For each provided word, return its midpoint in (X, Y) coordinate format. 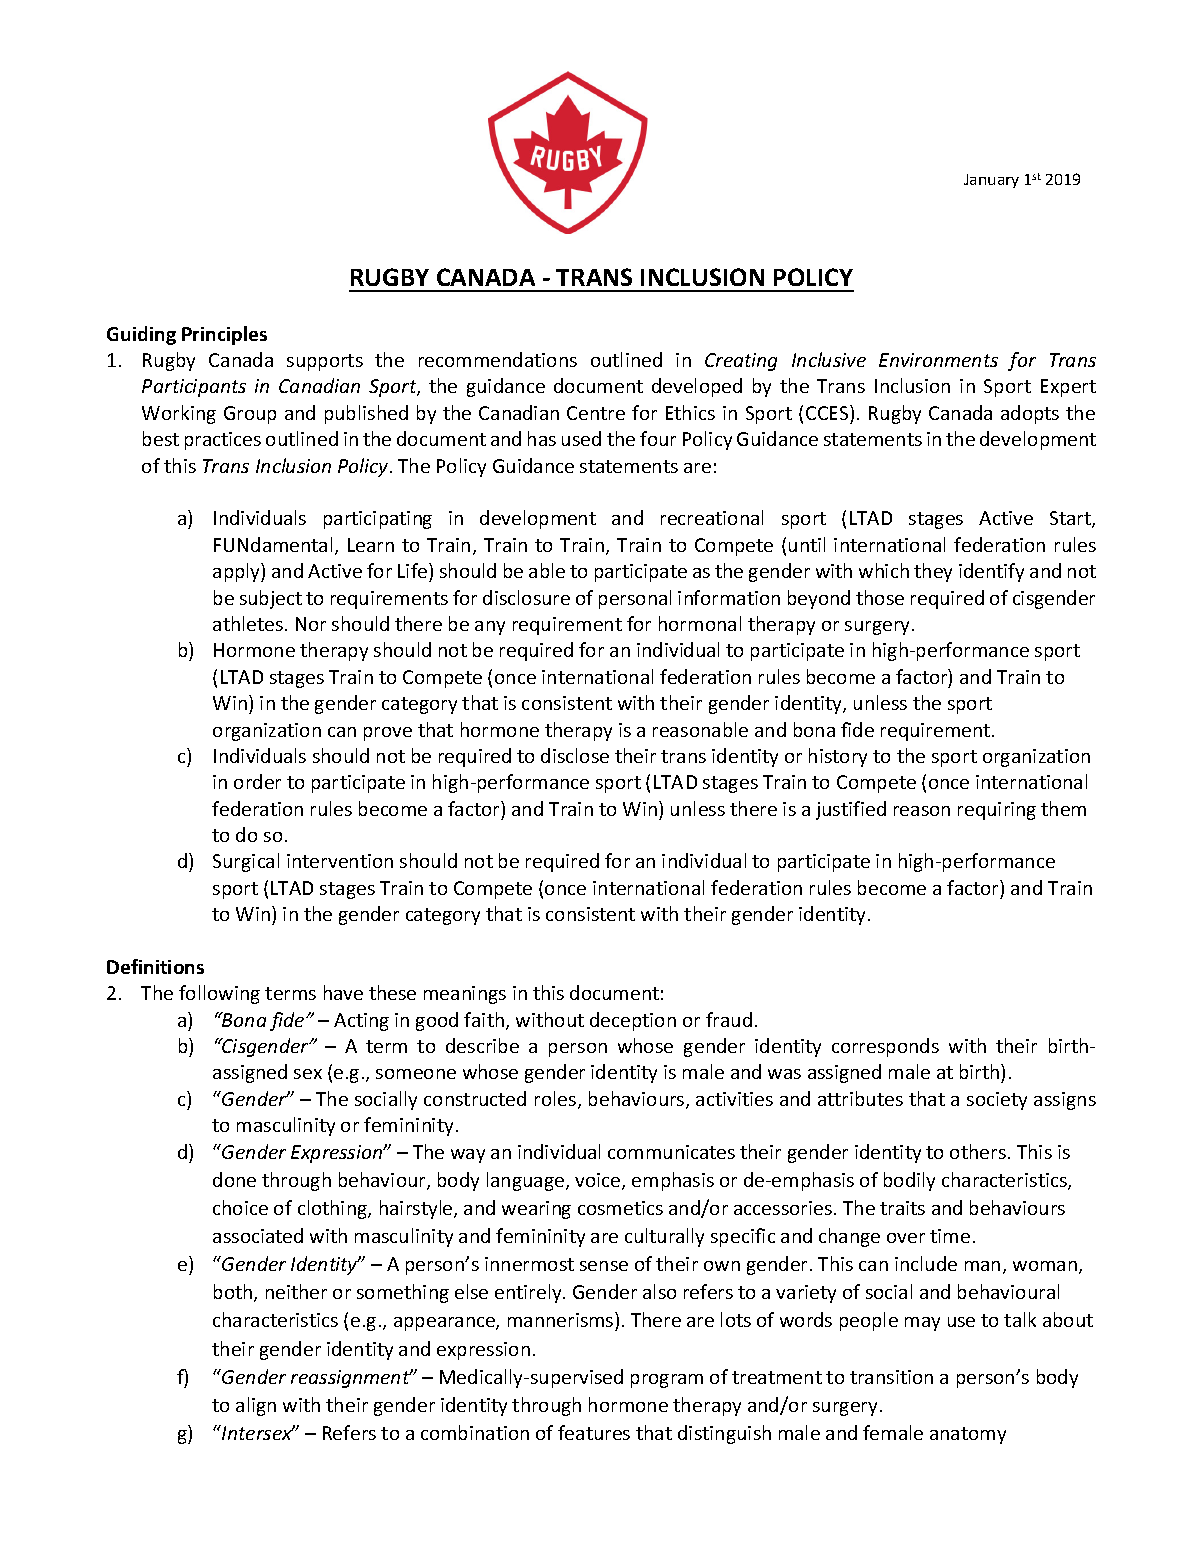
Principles (224, 335)
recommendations (498, 359)
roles (557, 1100)
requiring (997, 811)
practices (223, 441)
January (991, 181)
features (594, 1432)
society (997, 1101)
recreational (712, 517)
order (257, 781)
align (256, 1406)
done (234, 1179)
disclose (575, 755)
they (933, 572)
